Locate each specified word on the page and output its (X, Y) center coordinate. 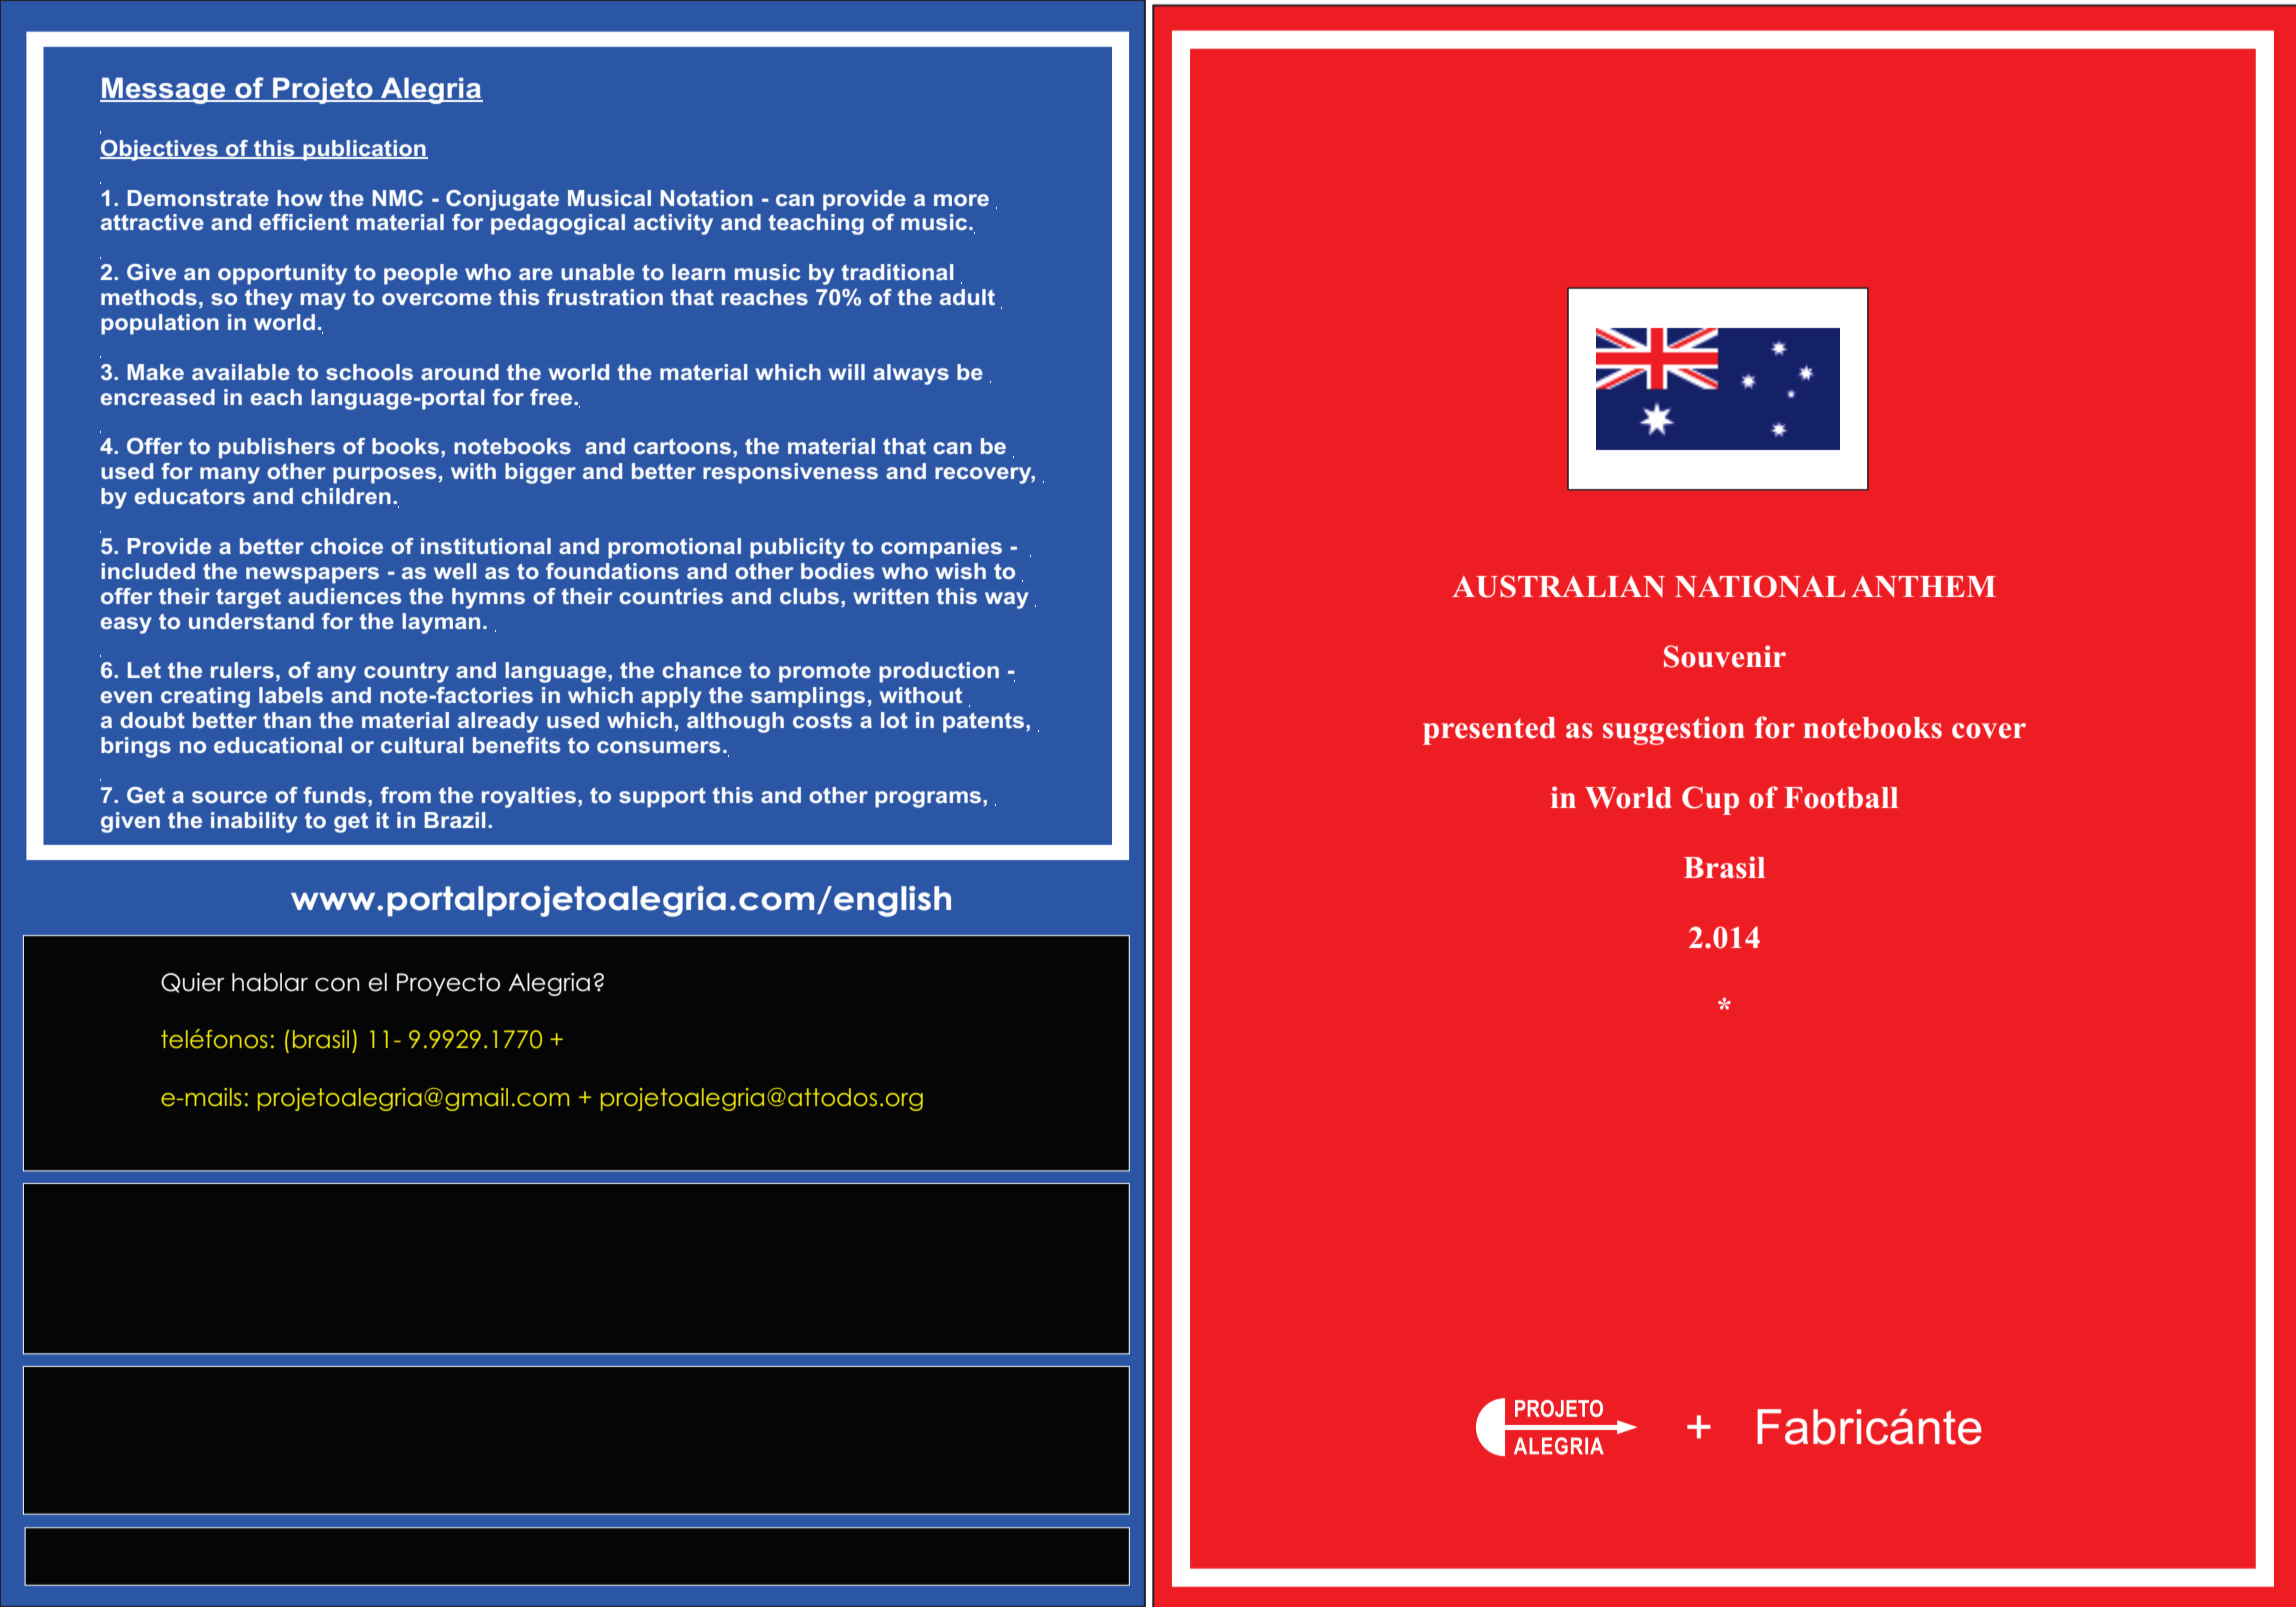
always (911, 374)
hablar (270, 982)
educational (278, 745)
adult (967, 297)
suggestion (1674, 730)
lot (894, 720)
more (961, 200)
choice (347, 546)
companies (941, 548)
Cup (1710, 800)
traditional (897, 272)
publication (364, 150)
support (662, 798)
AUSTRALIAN (1558, 586)
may (323, 301)
